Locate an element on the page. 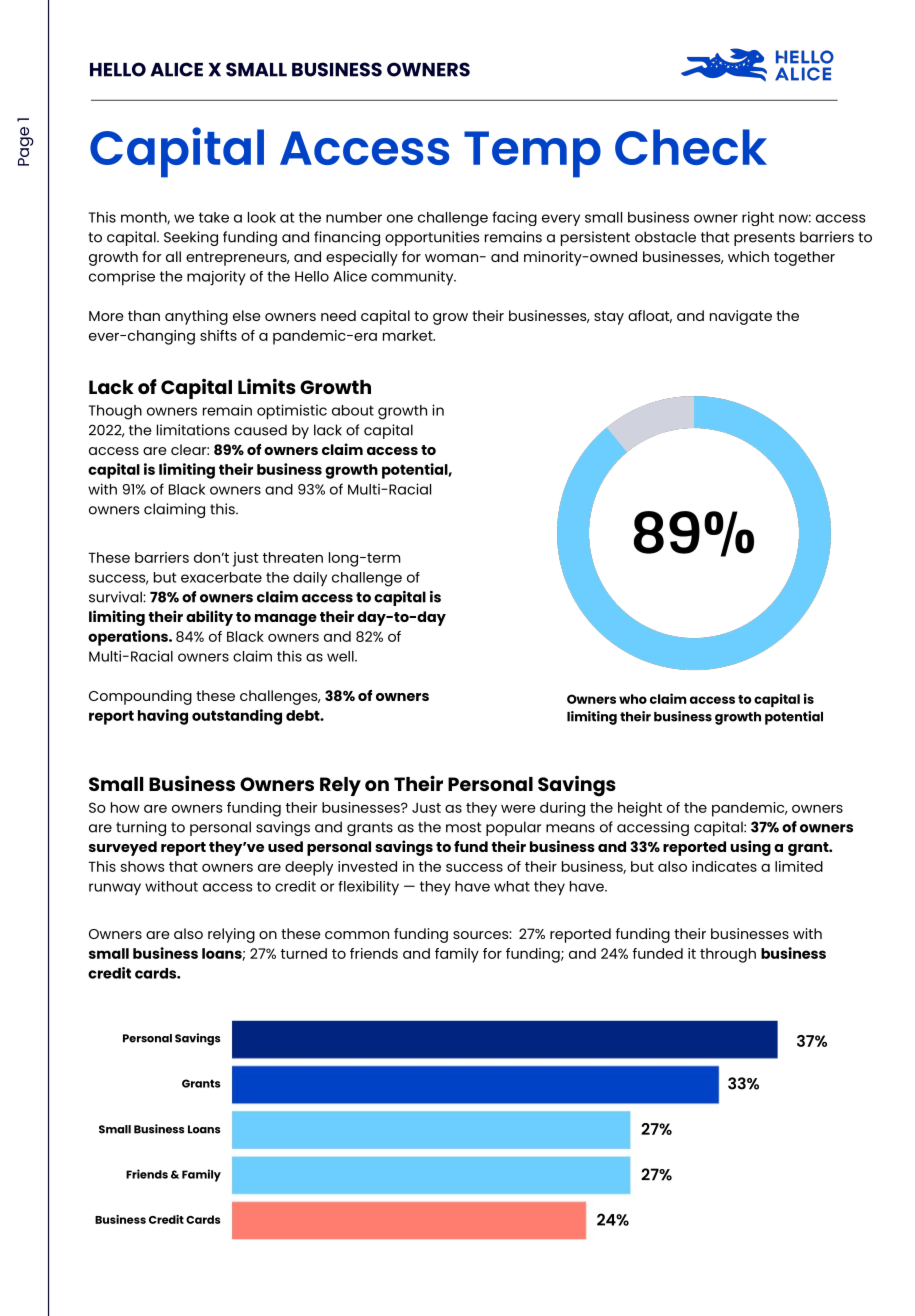  Check is located at coordinates (691, 147).
